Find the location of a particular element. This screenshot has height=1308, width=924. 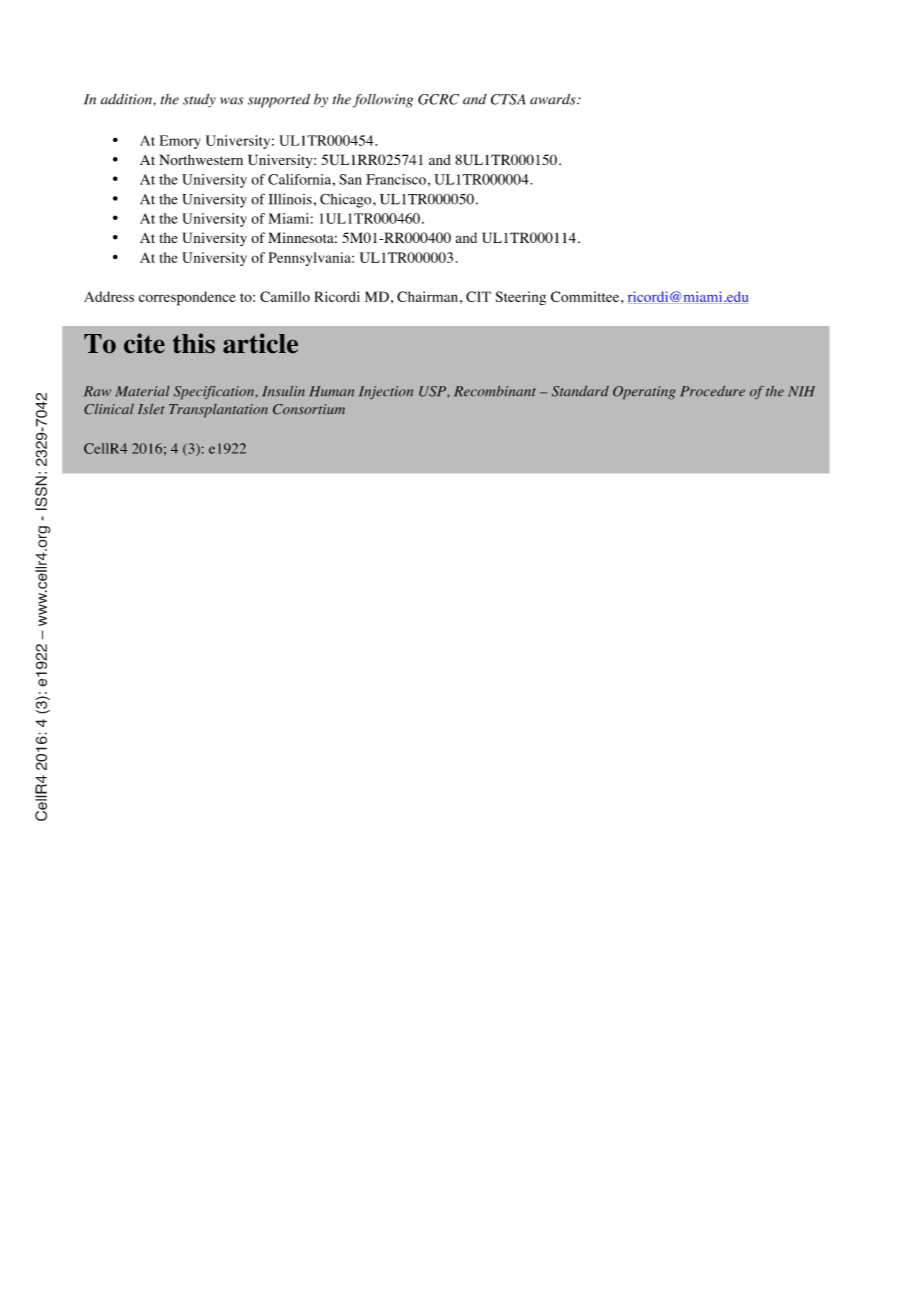

awards is located at coordinates (554, 99).
